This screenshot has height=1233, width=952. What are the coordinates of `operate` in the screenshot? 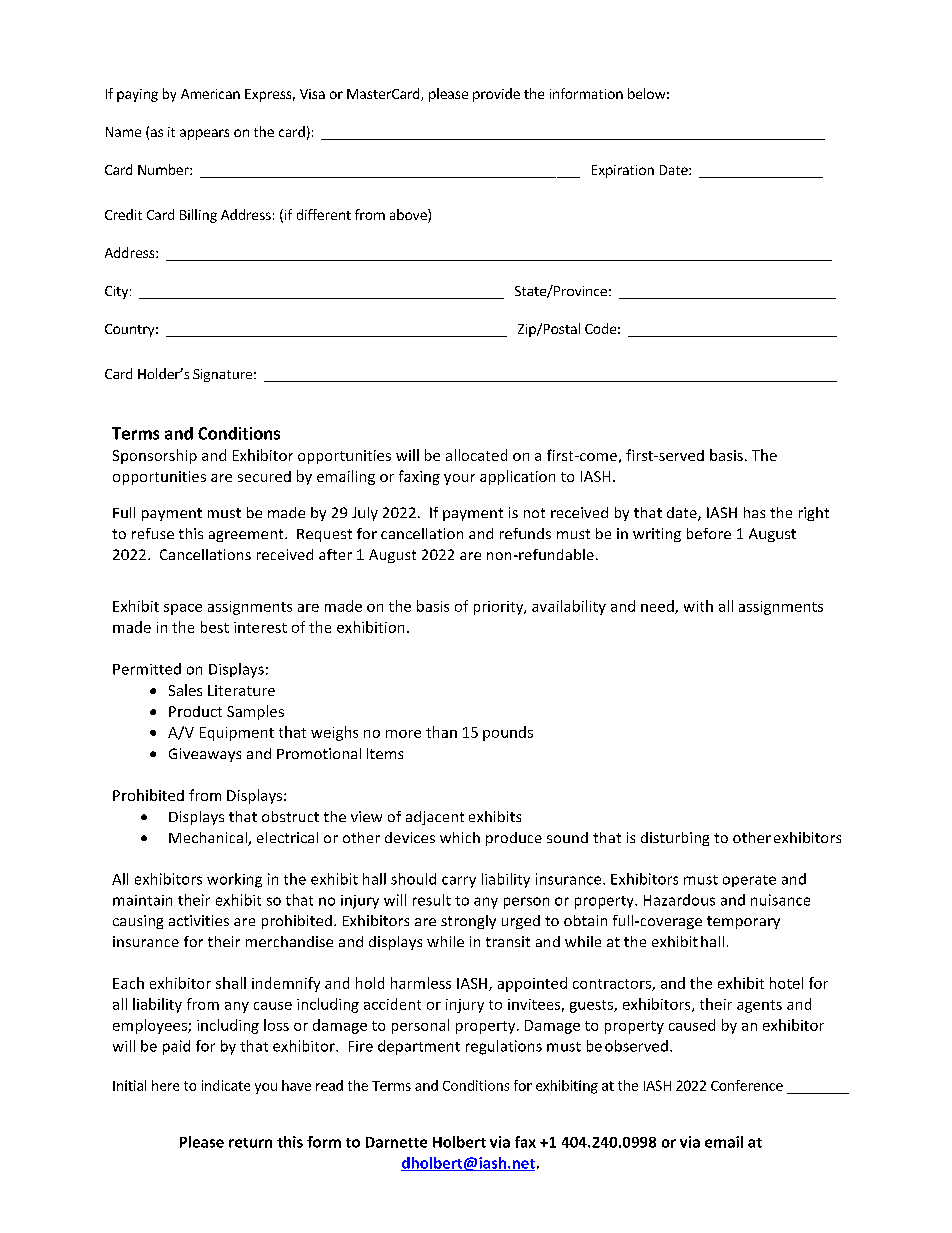 It's located at (749, 881).
